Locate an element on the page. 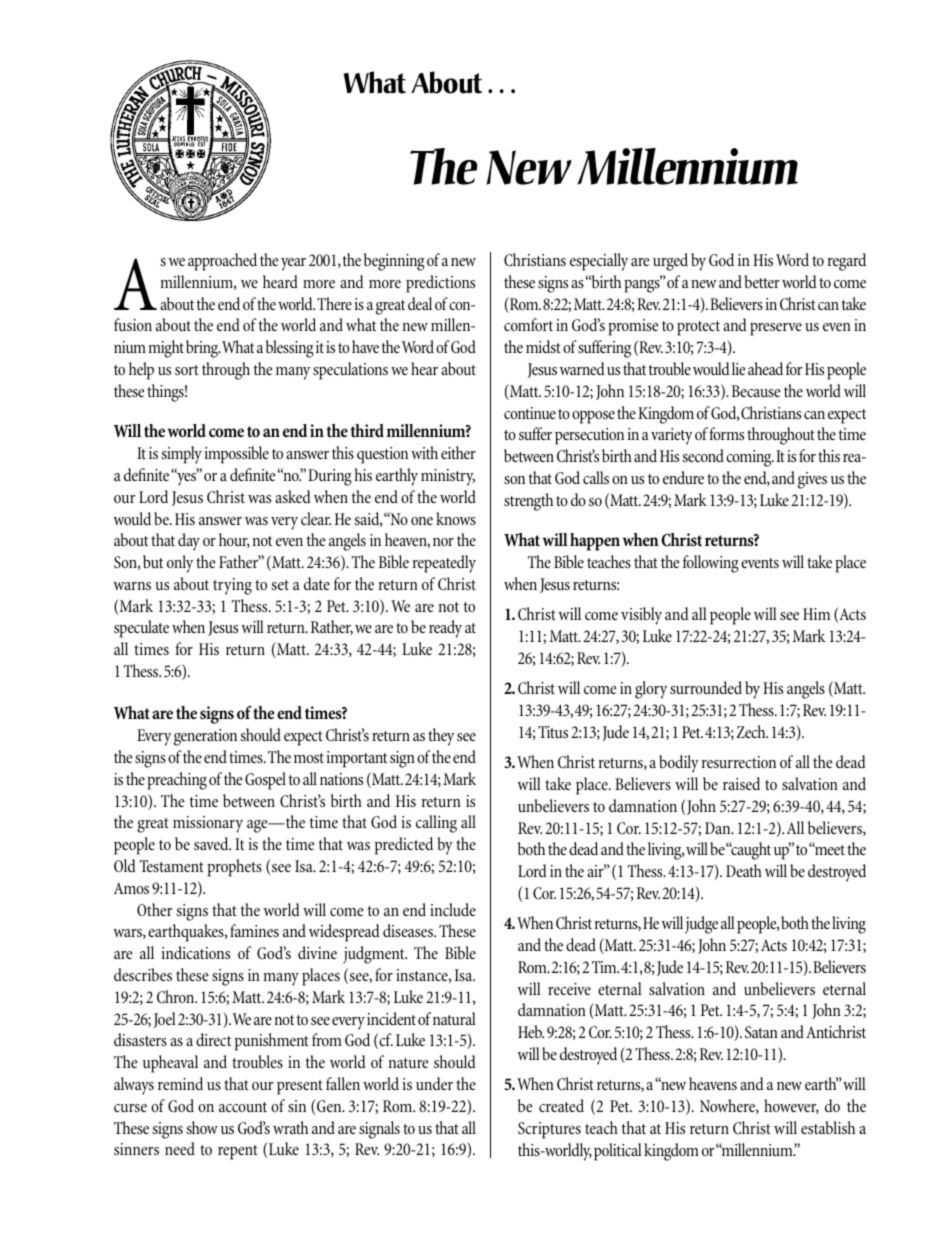 Image resolution: width=952 pixels, height=1233 pixels. better is located at coordinates (762, 281).
